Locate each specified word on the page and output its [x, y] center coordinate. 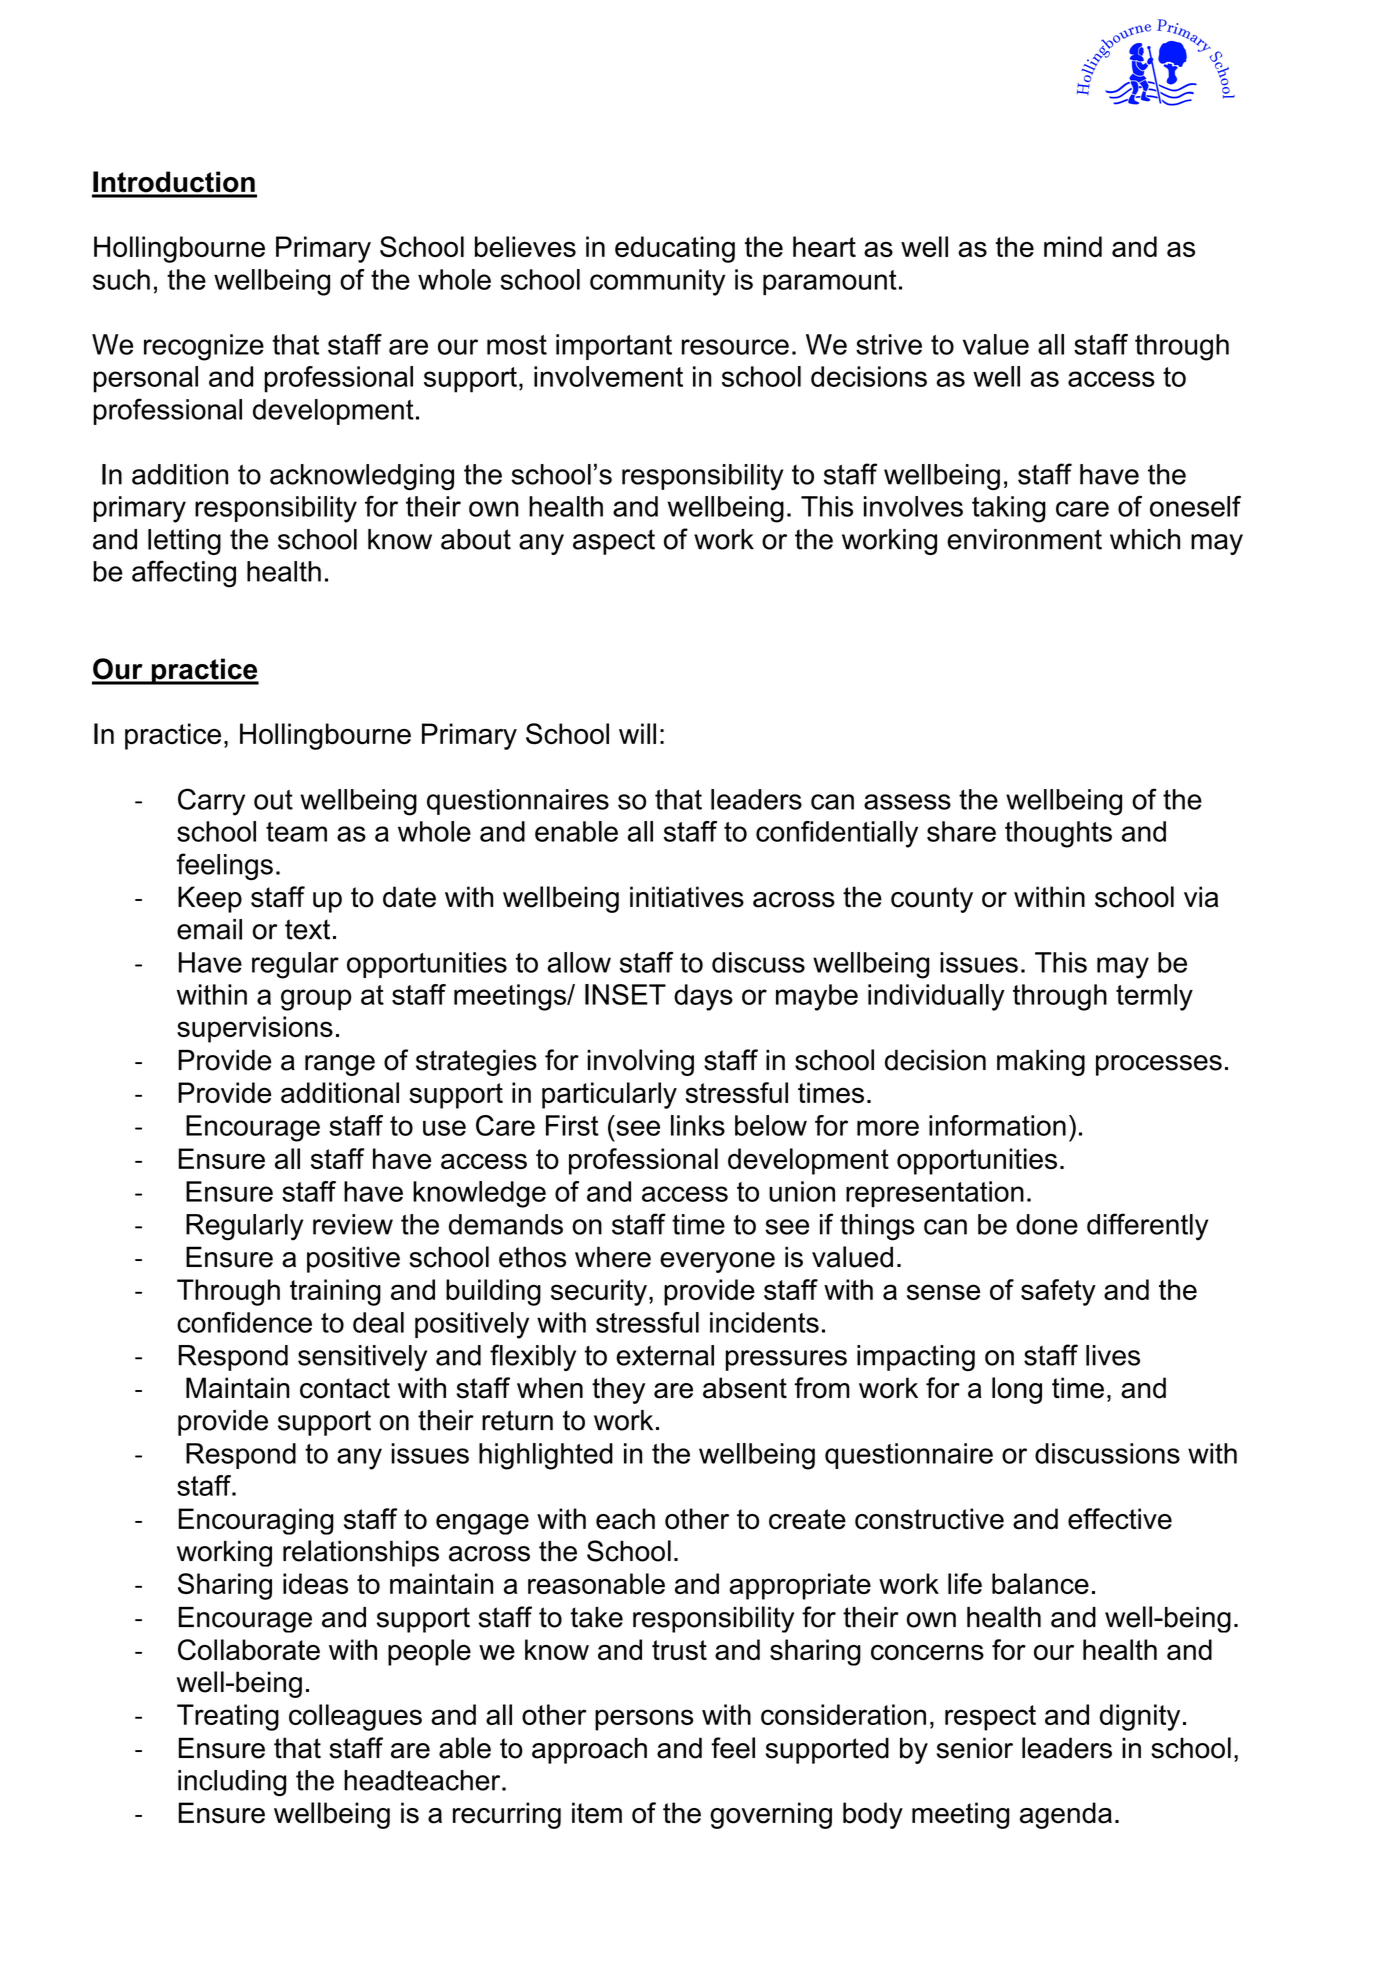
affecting [184, 574]
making [1041, 1062]
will [637, 733]
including [232, 1783]
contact [345, 1388]
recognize [204, 347]
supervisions [255, 1029]
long [1017, 1390]
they [618, 1390]
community [657, 282]
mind [1073, 246]
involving [640, 1062]
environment [1024, 539]
